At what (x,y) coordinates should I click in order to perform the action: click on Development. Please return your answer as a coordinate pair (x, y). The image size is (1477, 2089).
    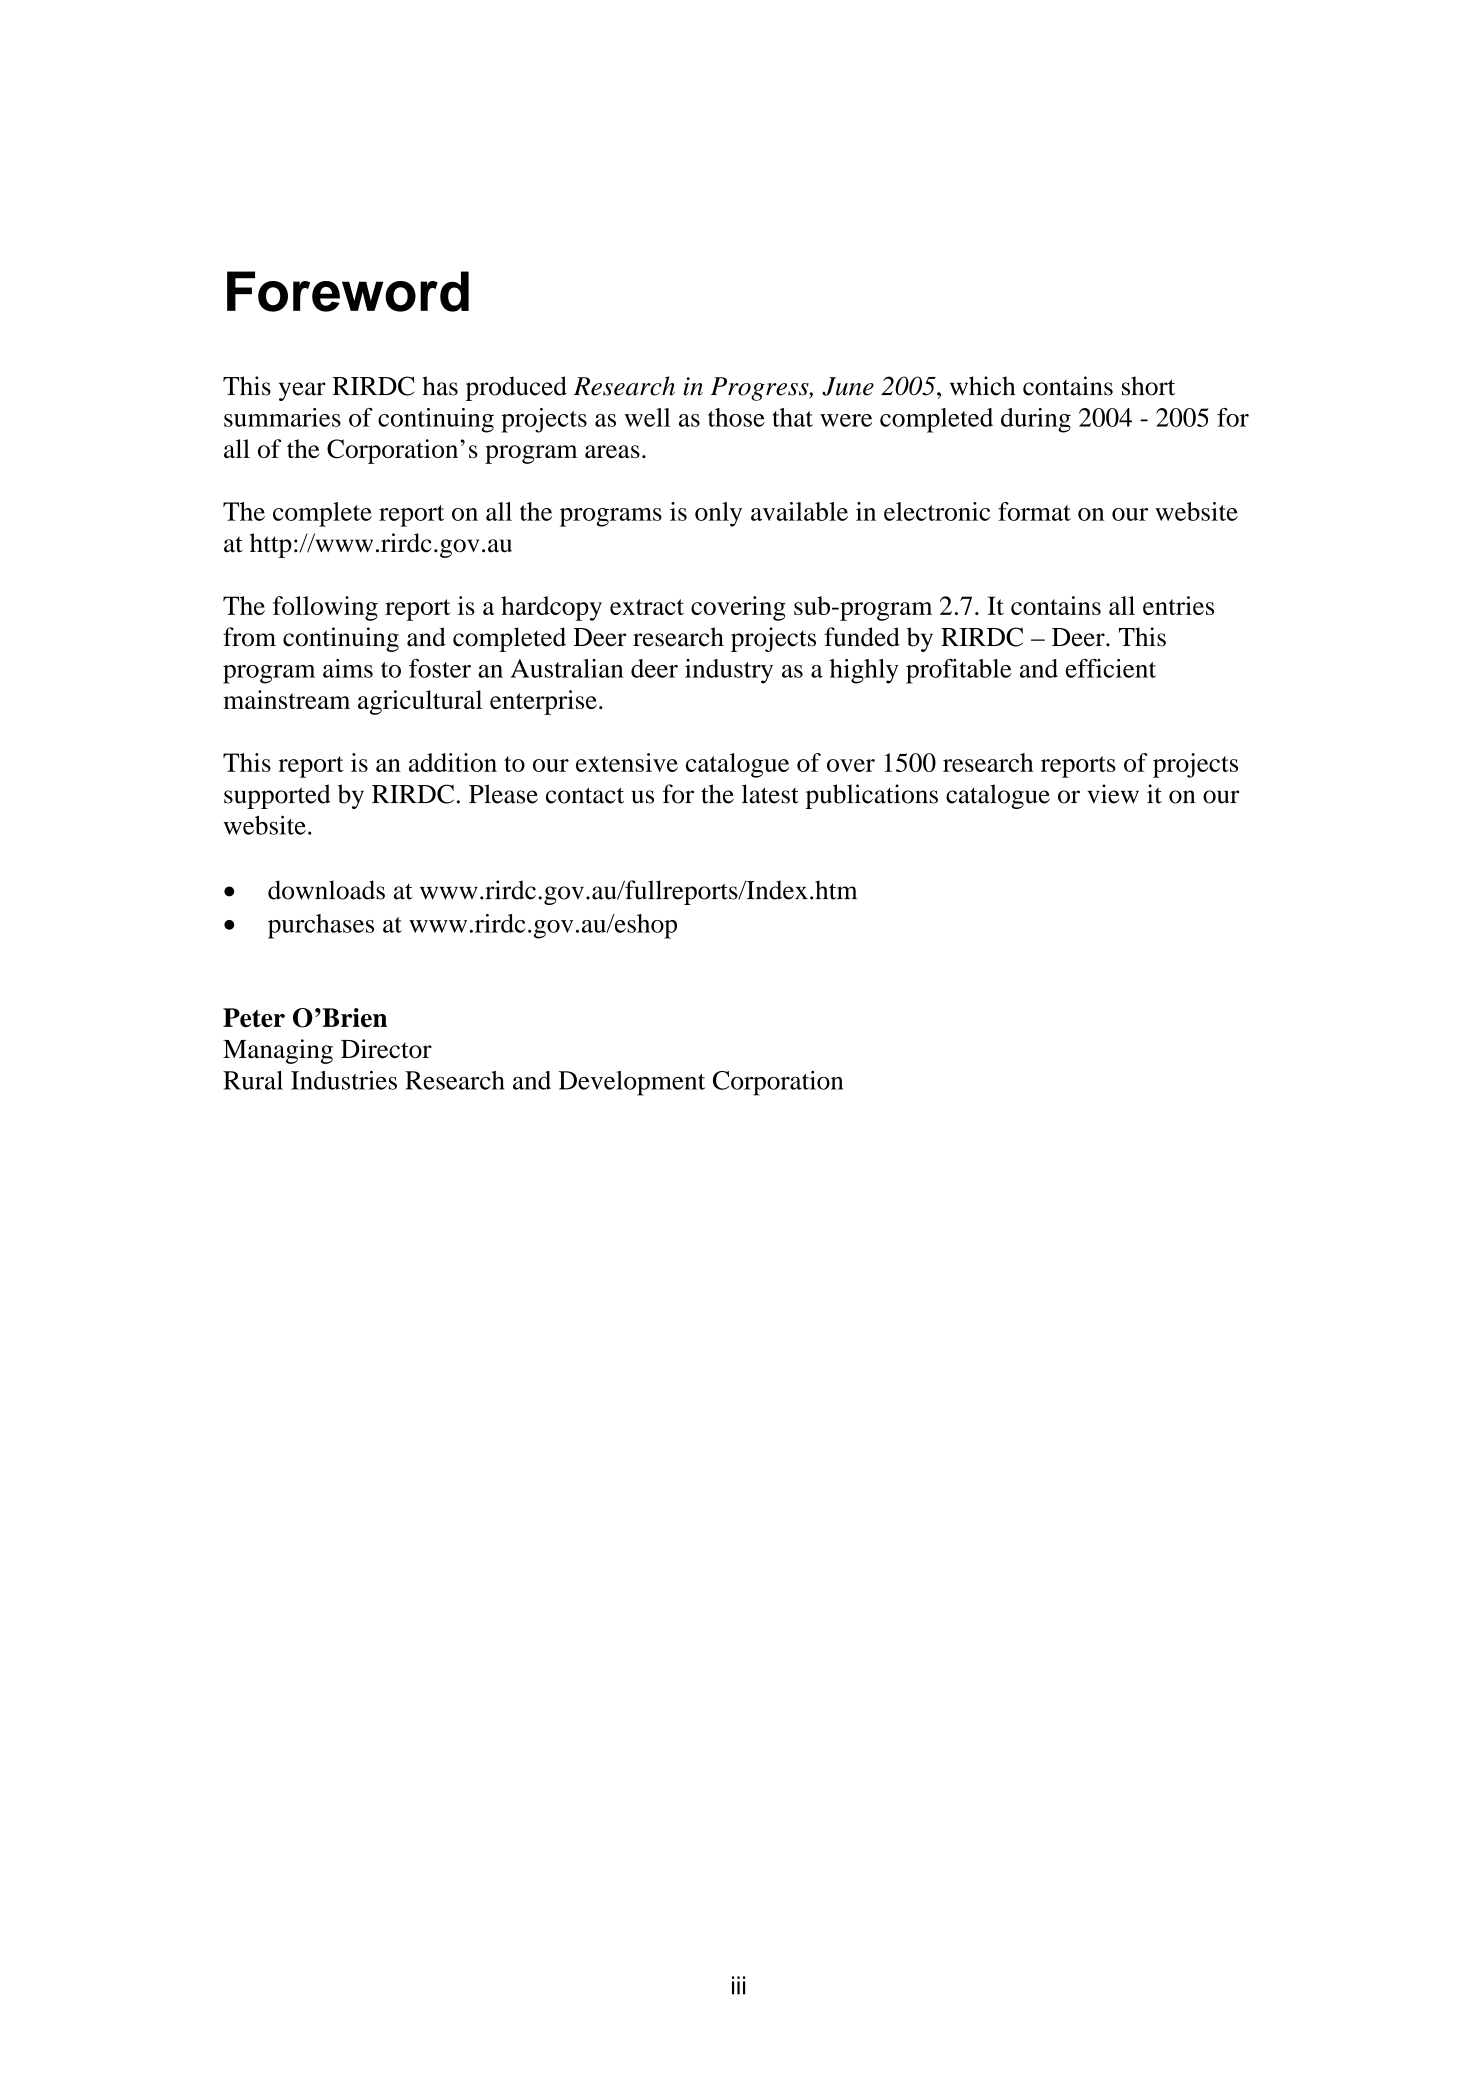
    Looking at the image, I should click on (632, 1083).
